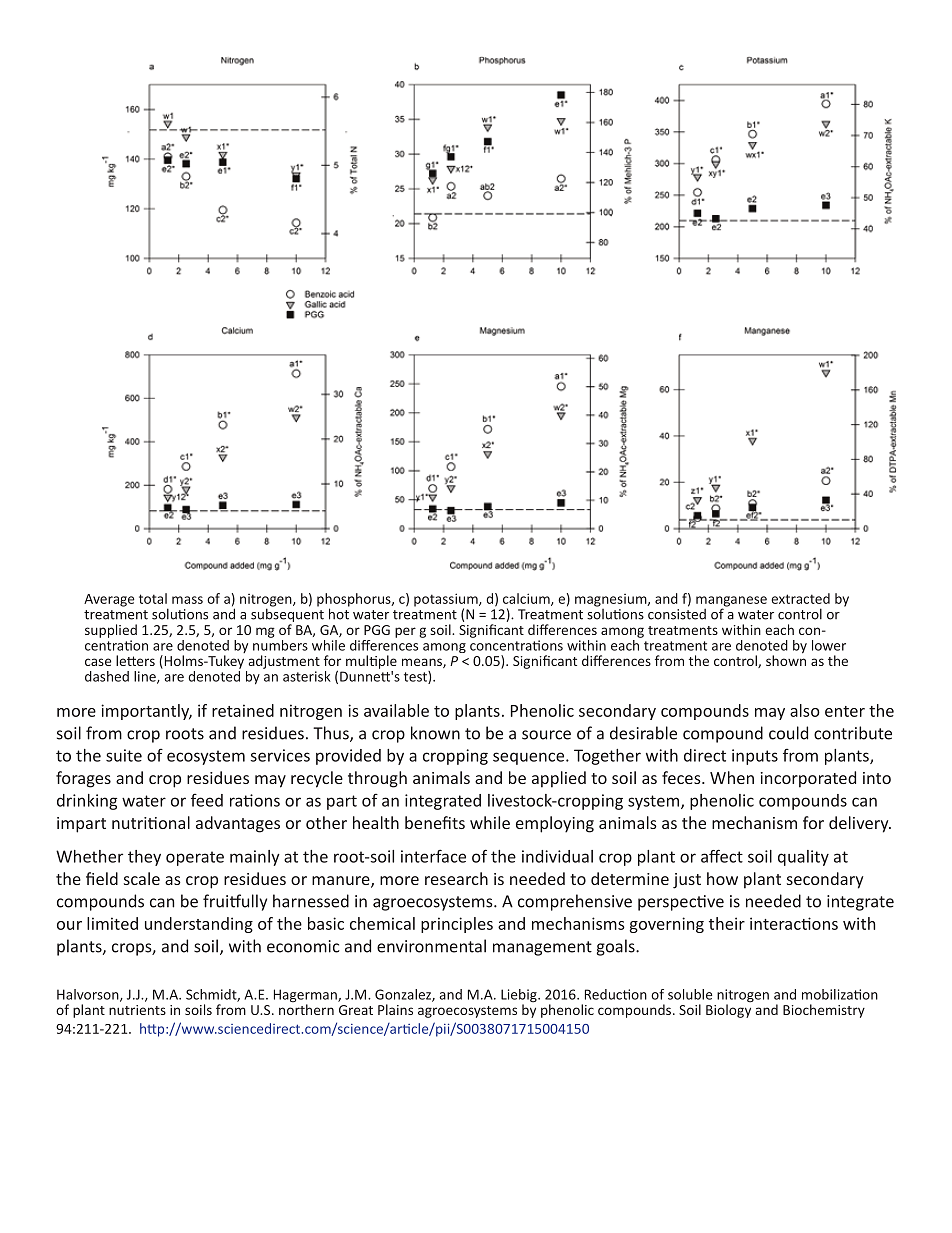  Describe the element at coordinates (195, 858) in the screenshot. I see `operate` at that location.
